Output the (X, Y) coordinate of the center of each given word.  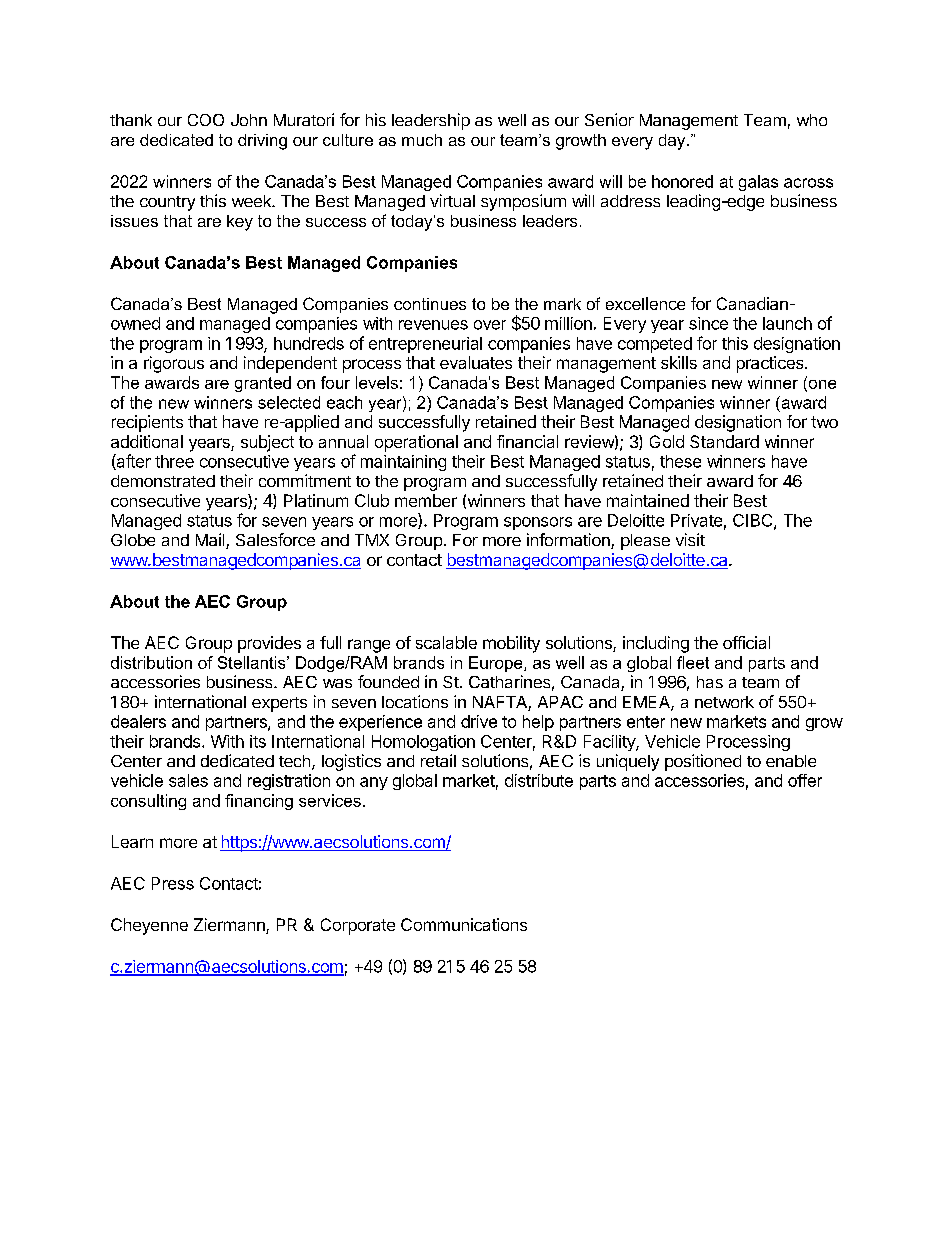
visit (690, 539)
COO (206, 120)
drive (479, 721)
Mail (211, 541)
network (724, 702)
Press (173, 883)
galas (758, 183)
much (422, 140)
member (426, 500)
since (708, 323)
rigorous (174, 364)
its (258, 741)
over (490, 325)
